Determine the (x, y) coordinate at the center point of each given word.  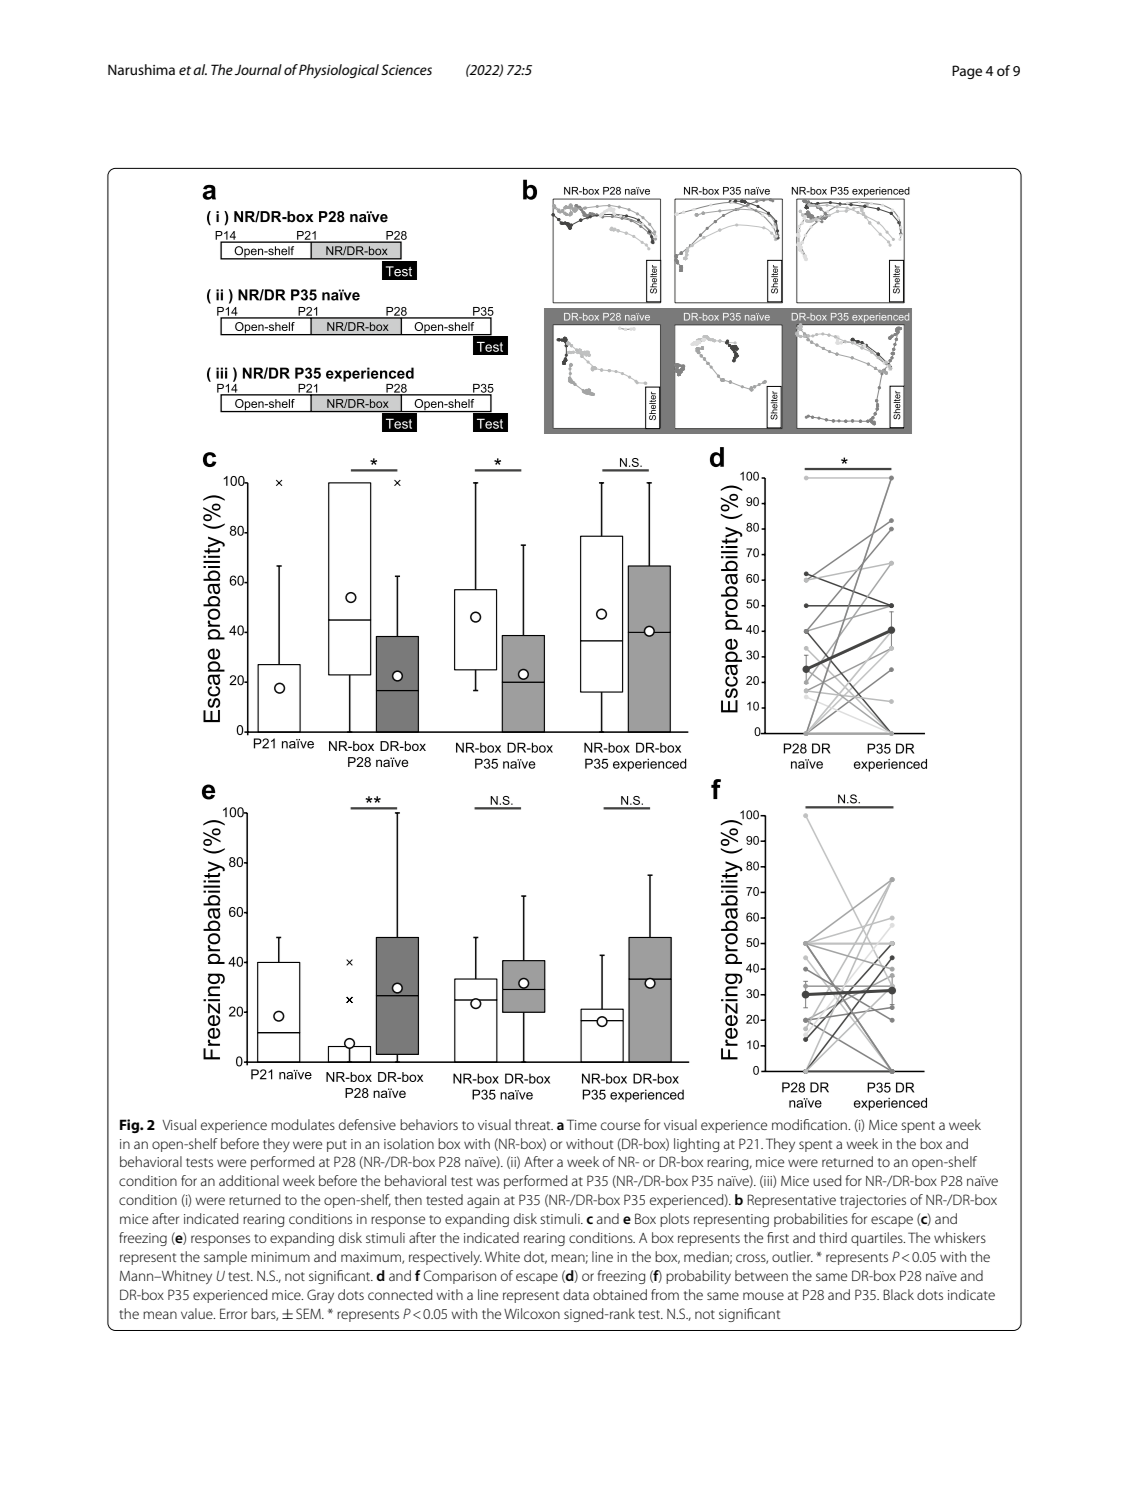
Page (967, 72)
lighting (696, 1145)
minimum (280, 1257)
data (576, 1294)
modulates (303, 1124)
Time (582, 1124)
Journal (258, 69)
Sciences (406, 69)
